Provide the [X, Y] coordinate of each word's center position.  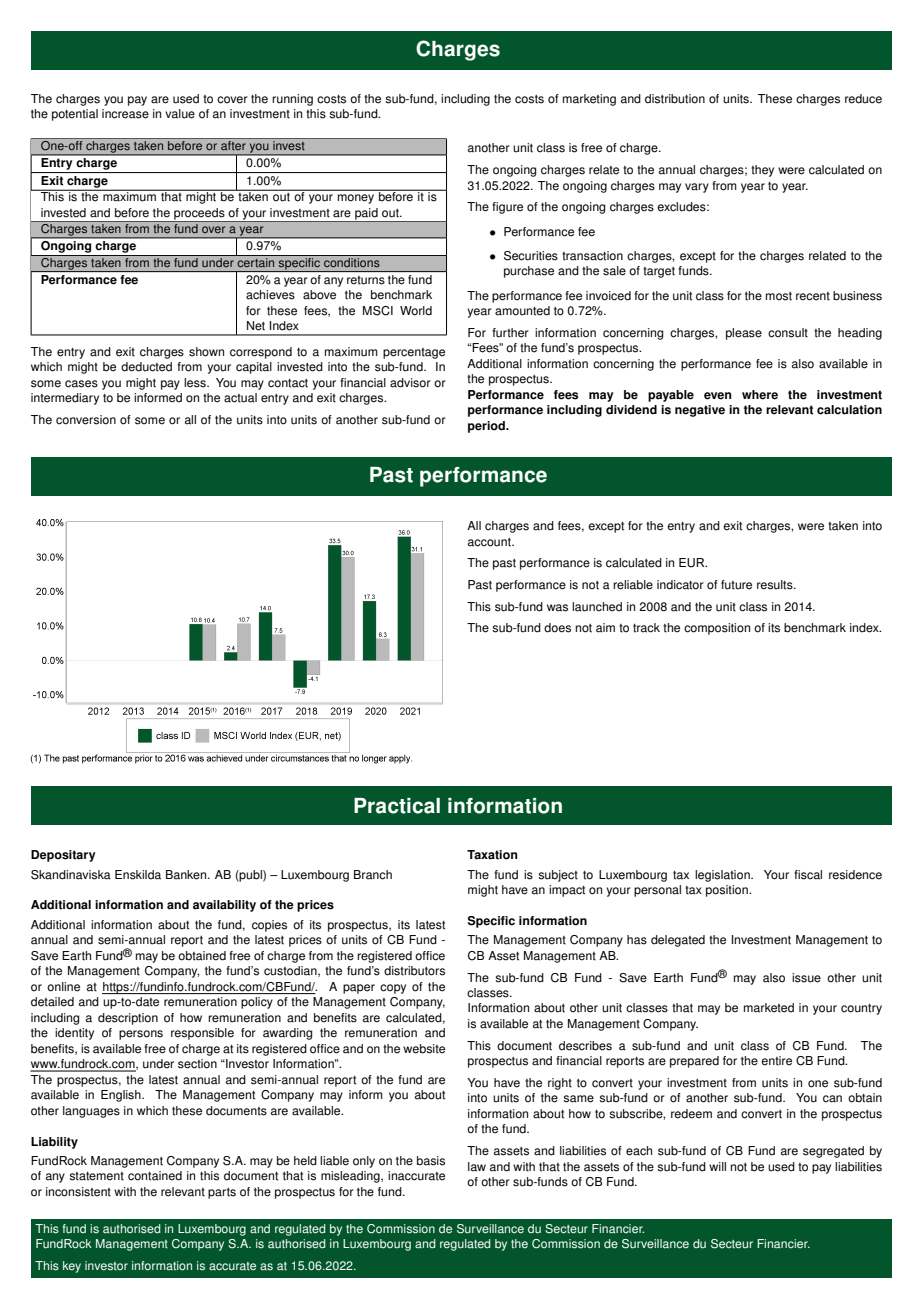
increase [125, 114]
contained [155, 1176]
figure [507, 208]
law [477, 1167]
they [762, 171]
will [717, 1166]
